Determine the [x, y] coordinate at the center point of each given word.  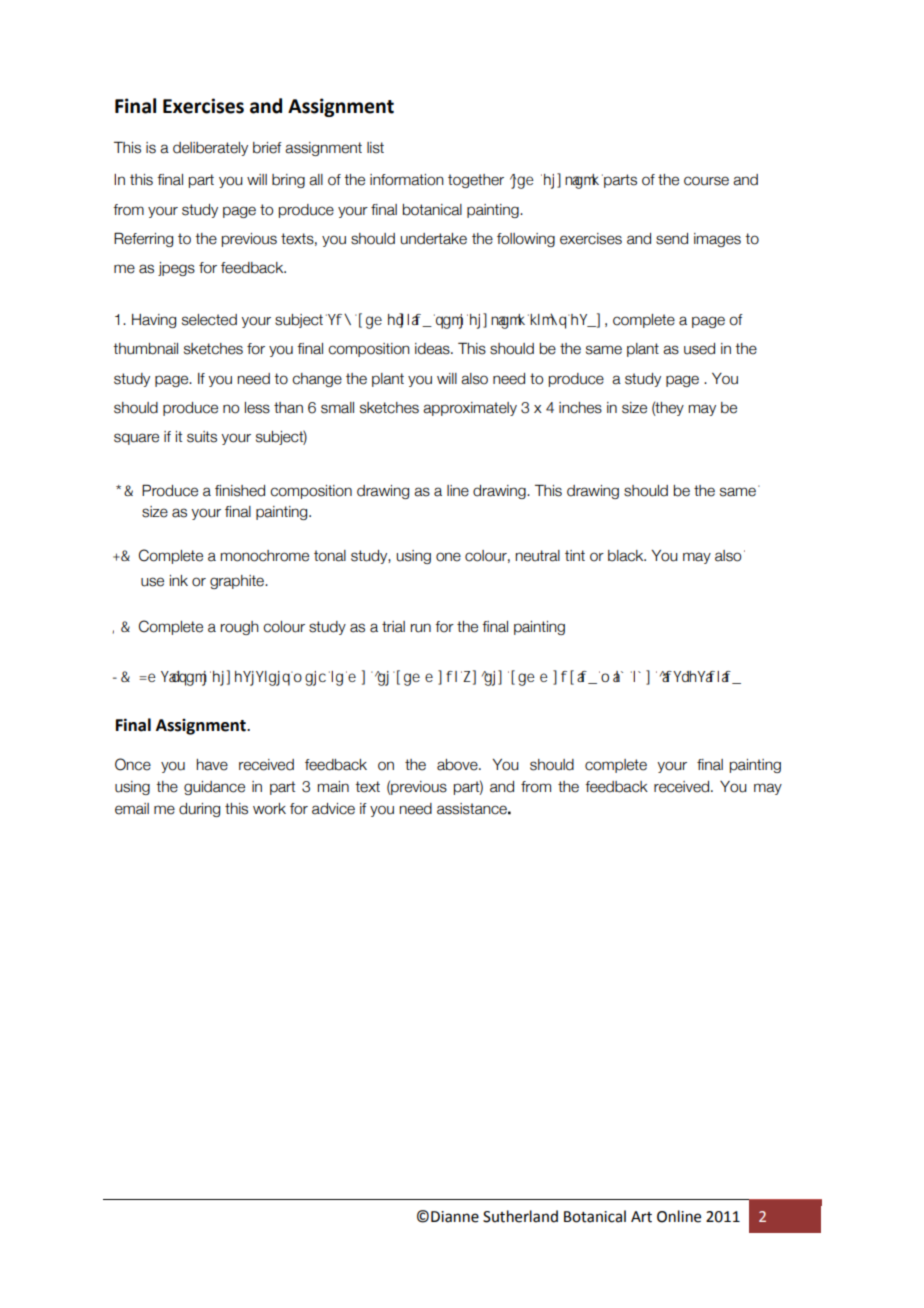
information [407, 180]
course [706, 181]
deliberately [210, 149]
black [627, 556]
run [421, 628]
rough [240, 628]
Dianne [455, 1217]
